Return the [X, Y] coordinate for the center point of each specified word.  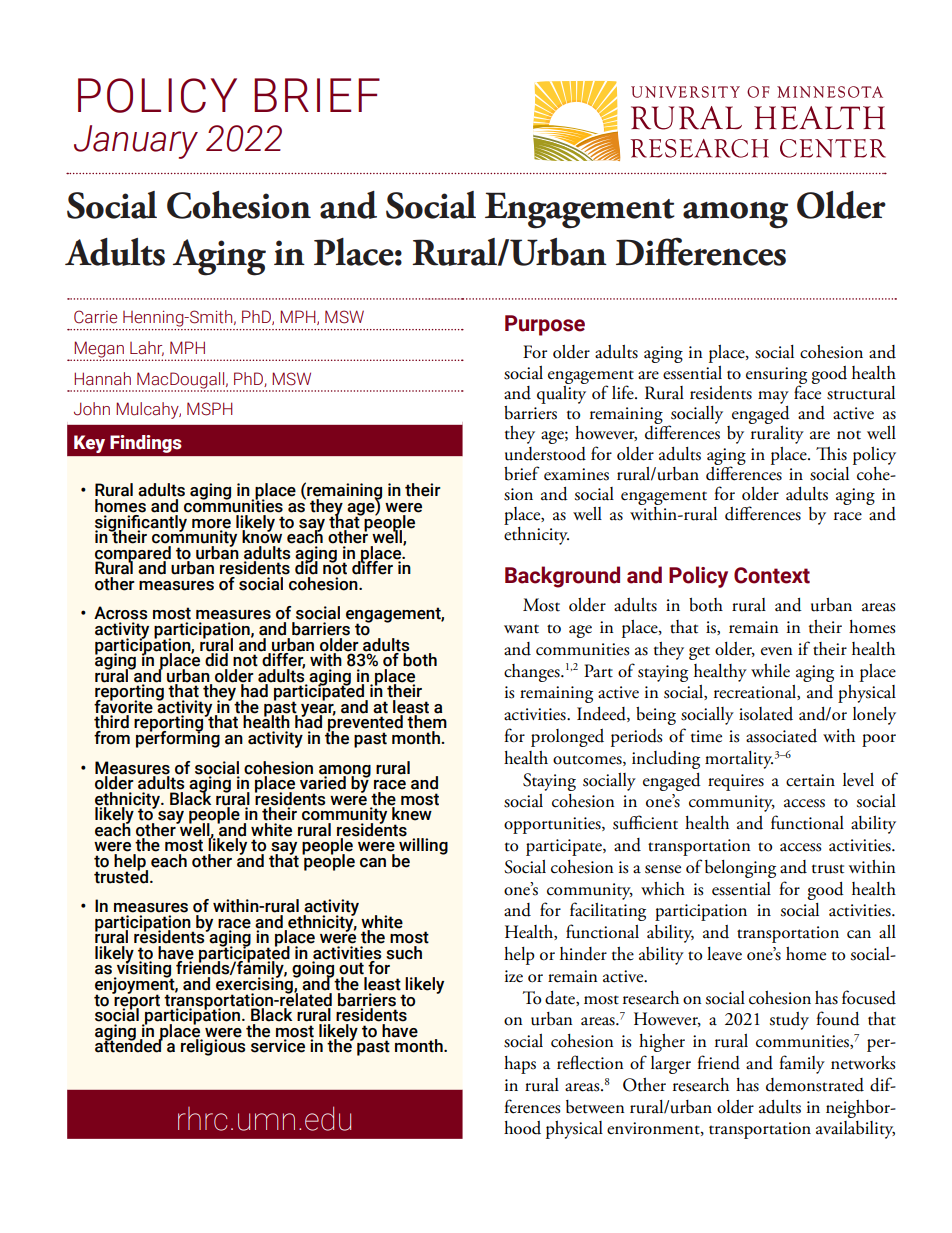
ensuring [776, 376]
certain [810, 780]
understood [545, 454]
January [136, 142]
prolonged [567, 738]
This [831, 454]
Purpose [545, 325]
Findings [146, 444]
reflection [590, 1062]
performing [178, 738]
